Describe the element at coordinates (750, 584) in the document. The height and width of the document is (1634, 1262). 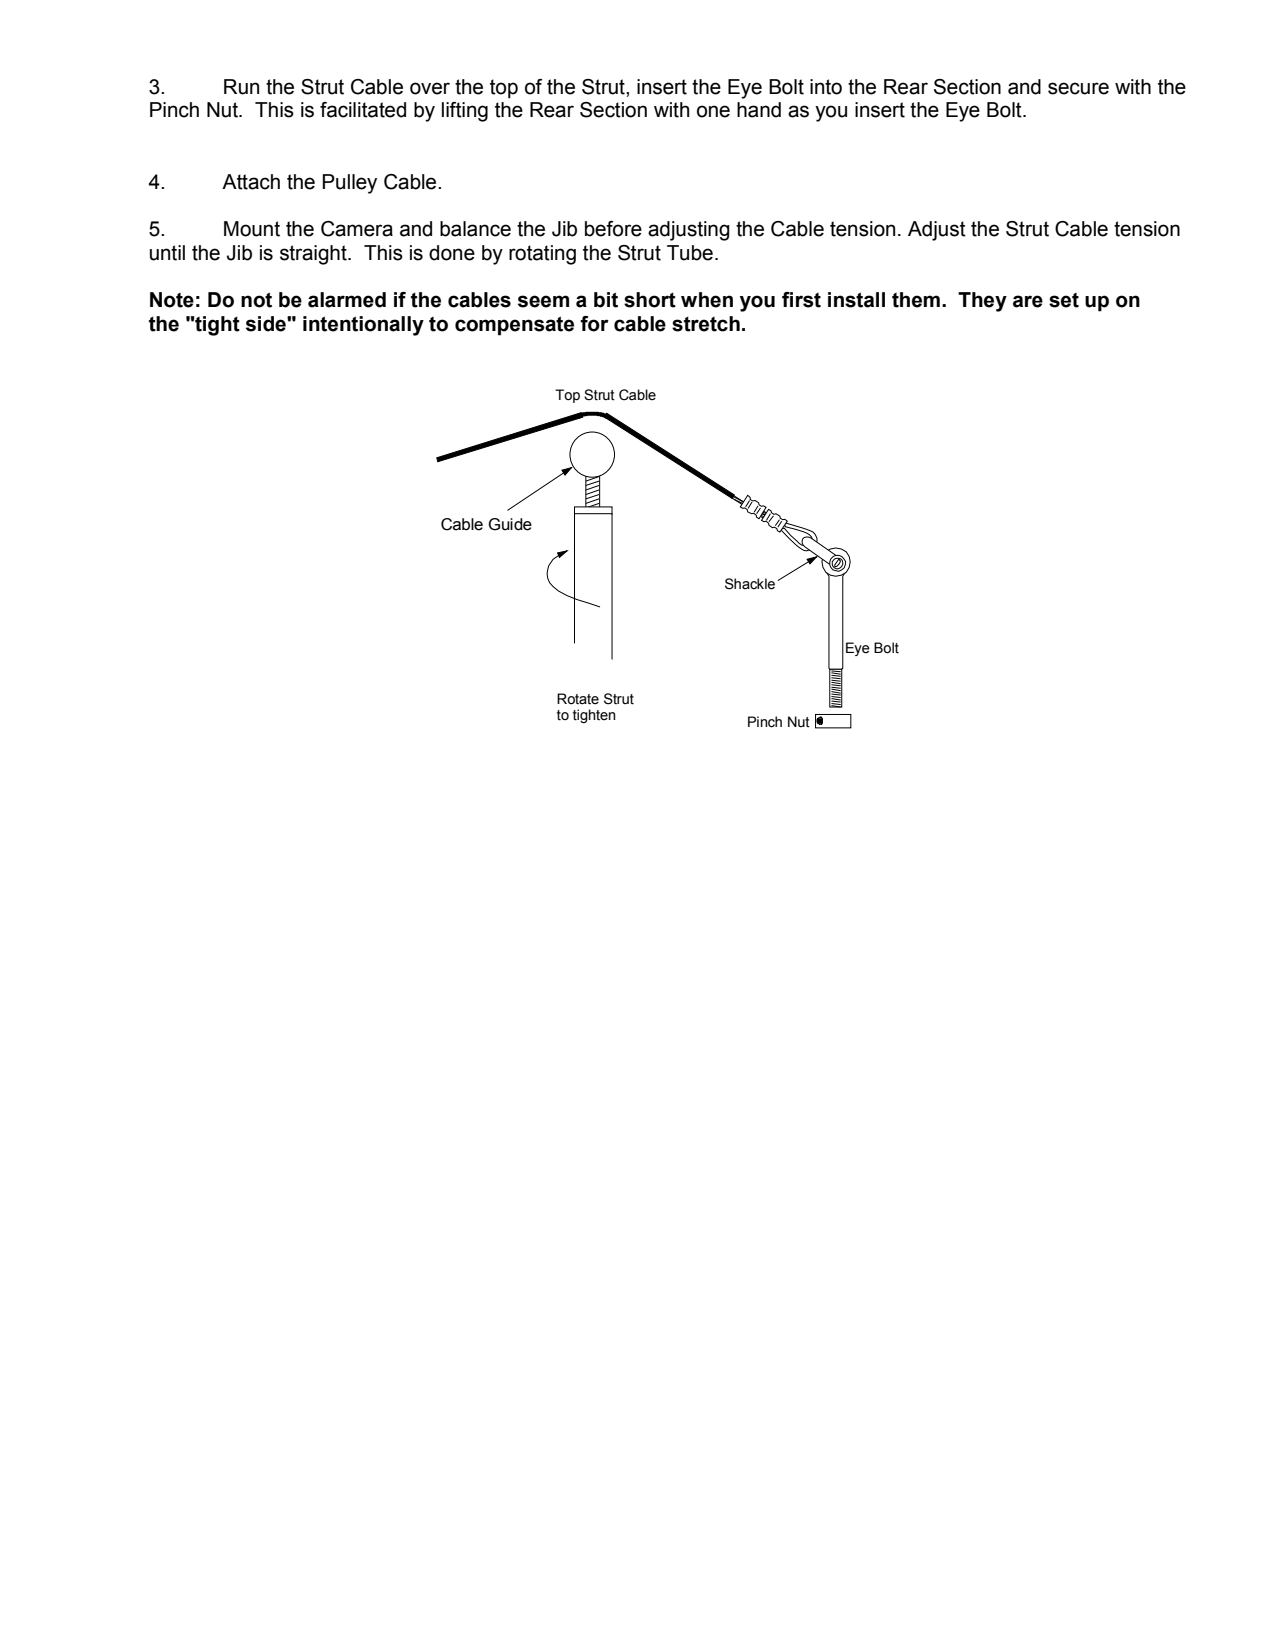
I see `Shackle` at that location.
